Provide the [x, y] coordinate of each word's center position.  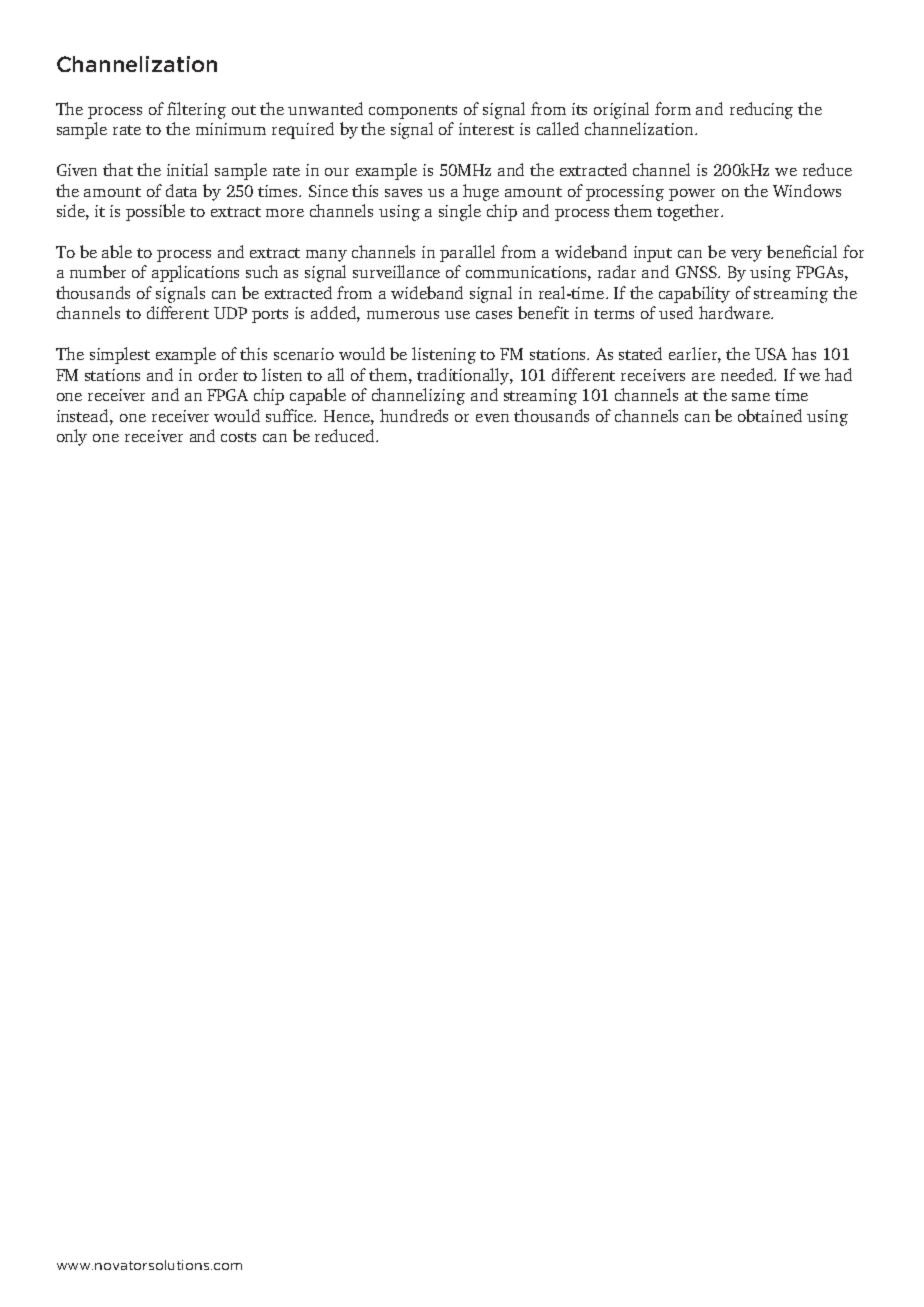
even [492, 418]
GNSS [697, 272]
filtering [196, 110]
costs [238, 437]
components [413, 112]
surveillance [396, 271]
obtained [770, 415]
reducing [761, 110]
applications [195, 273]
